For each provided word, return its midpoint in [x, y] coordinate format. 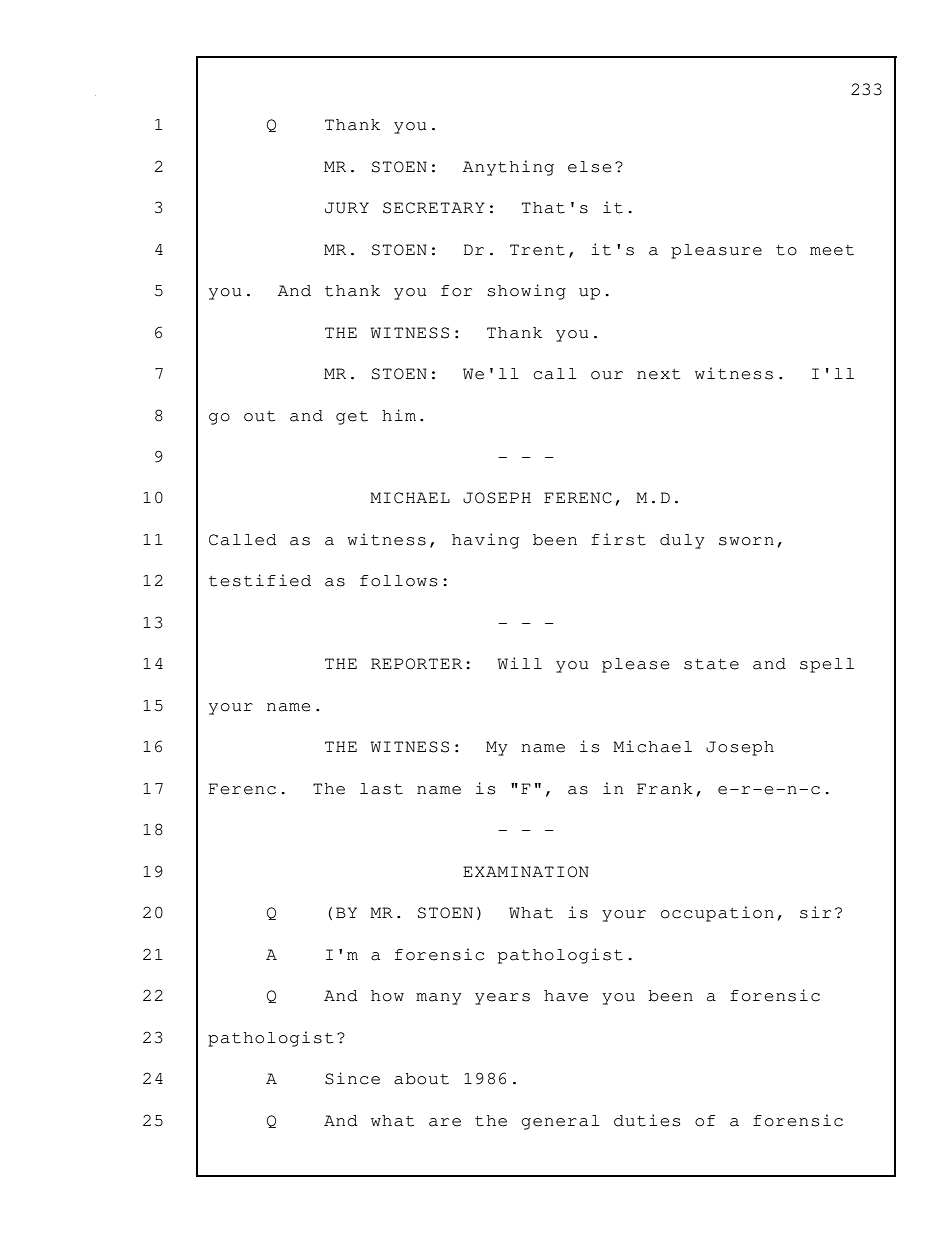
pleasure [716, 251]
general [560, 1122]
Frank [665, 789]
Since [352, 1078]
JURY [347, 208]
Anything [508, 168]
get [352, 418]
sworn [746, 541]
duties [647, 1120]
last [381, 789]
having [485, 541]
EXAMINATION [526, 872]
